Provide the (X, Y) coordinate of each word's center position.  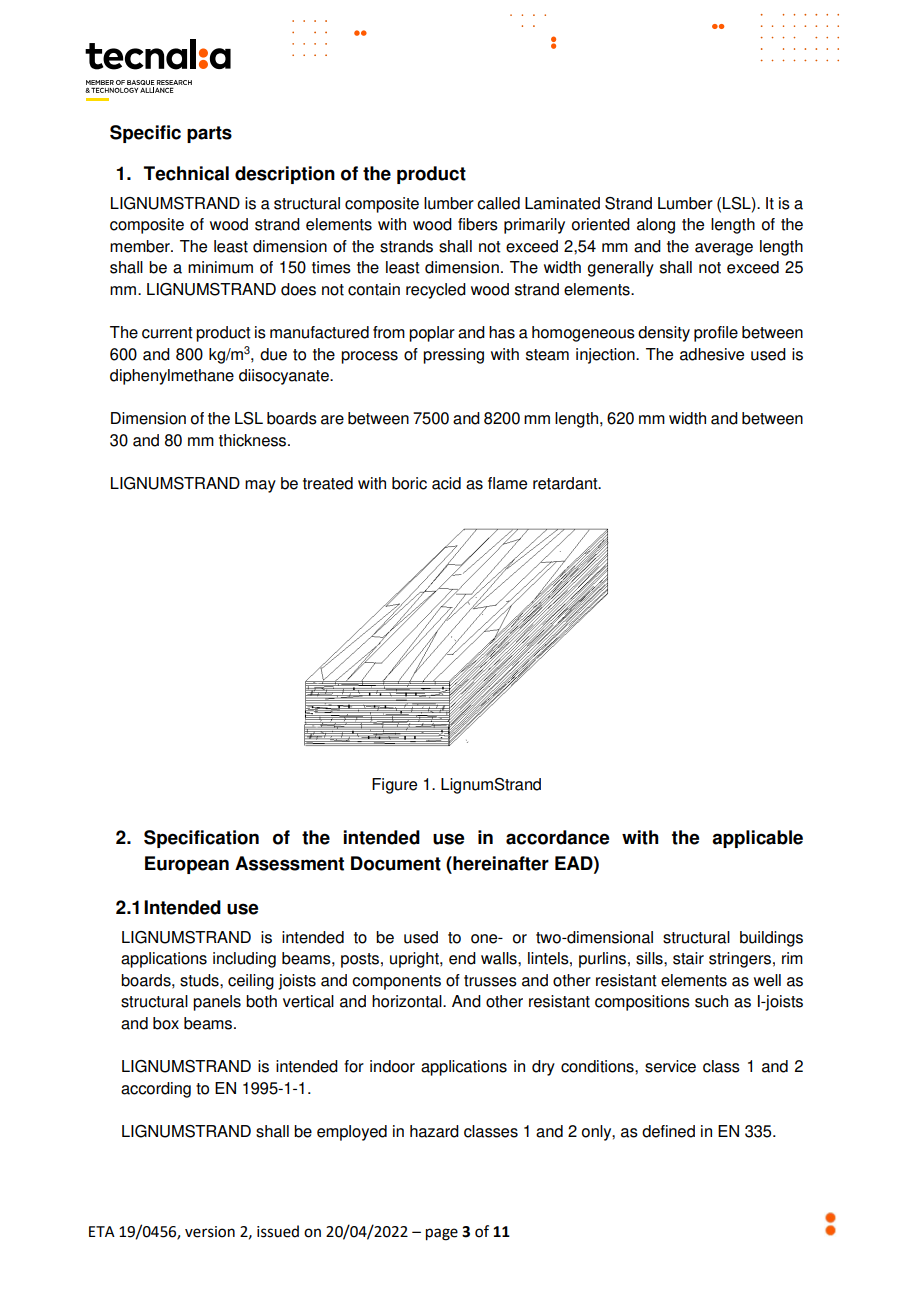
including (244, 960)
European (187, 865)
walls (500, 958)
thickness (254, 440)
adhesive (712, 354)
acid (446, 483)
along (656, 226)
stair (688, 958)
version (210, 1232)
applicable (757, 839)
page (442, 1234)
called (498, 203)
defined (668, 1131)
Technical (186, 173)
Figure (394, 786)
